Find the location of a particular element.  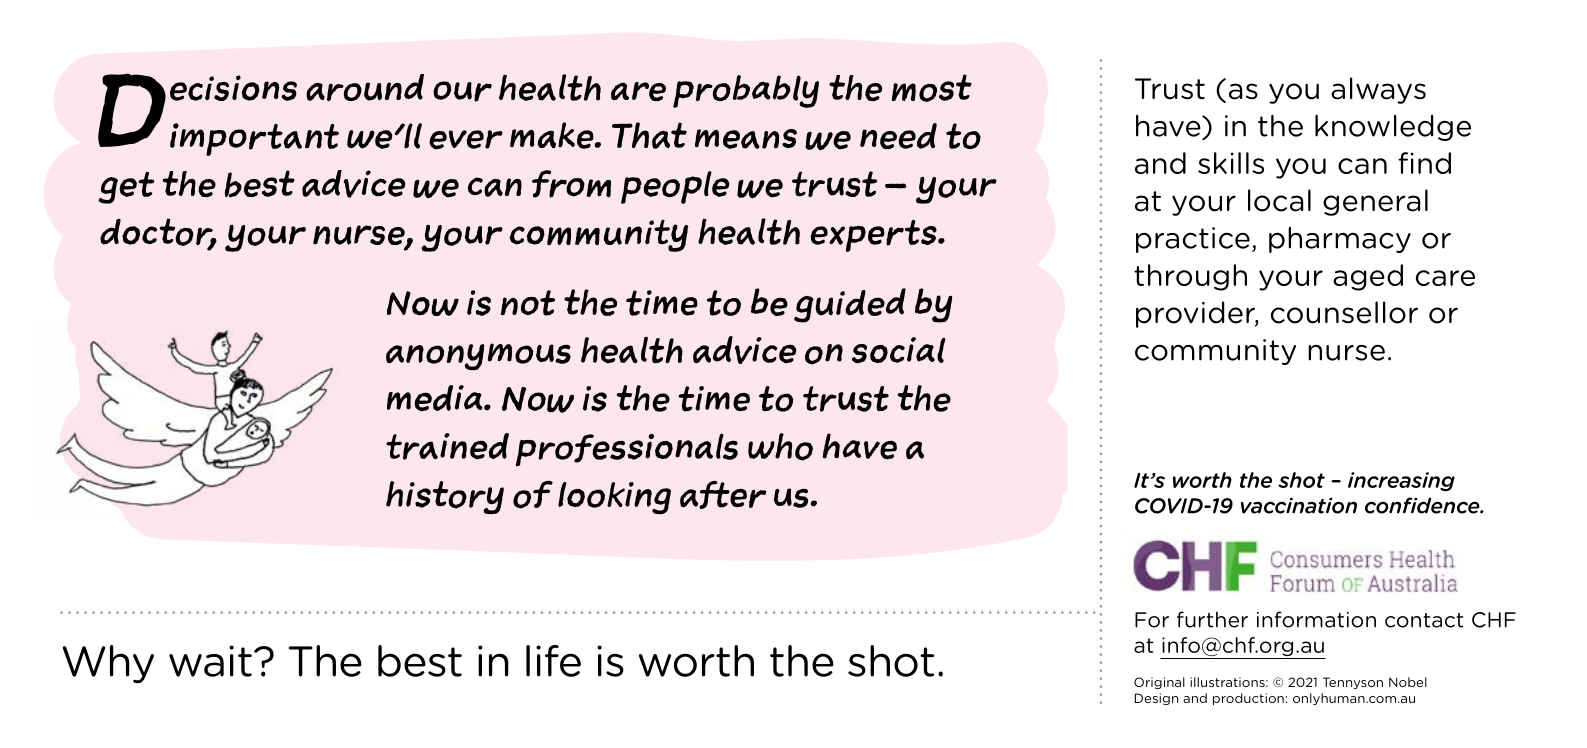

Tennyson is located at coordinates (1353, 683).
